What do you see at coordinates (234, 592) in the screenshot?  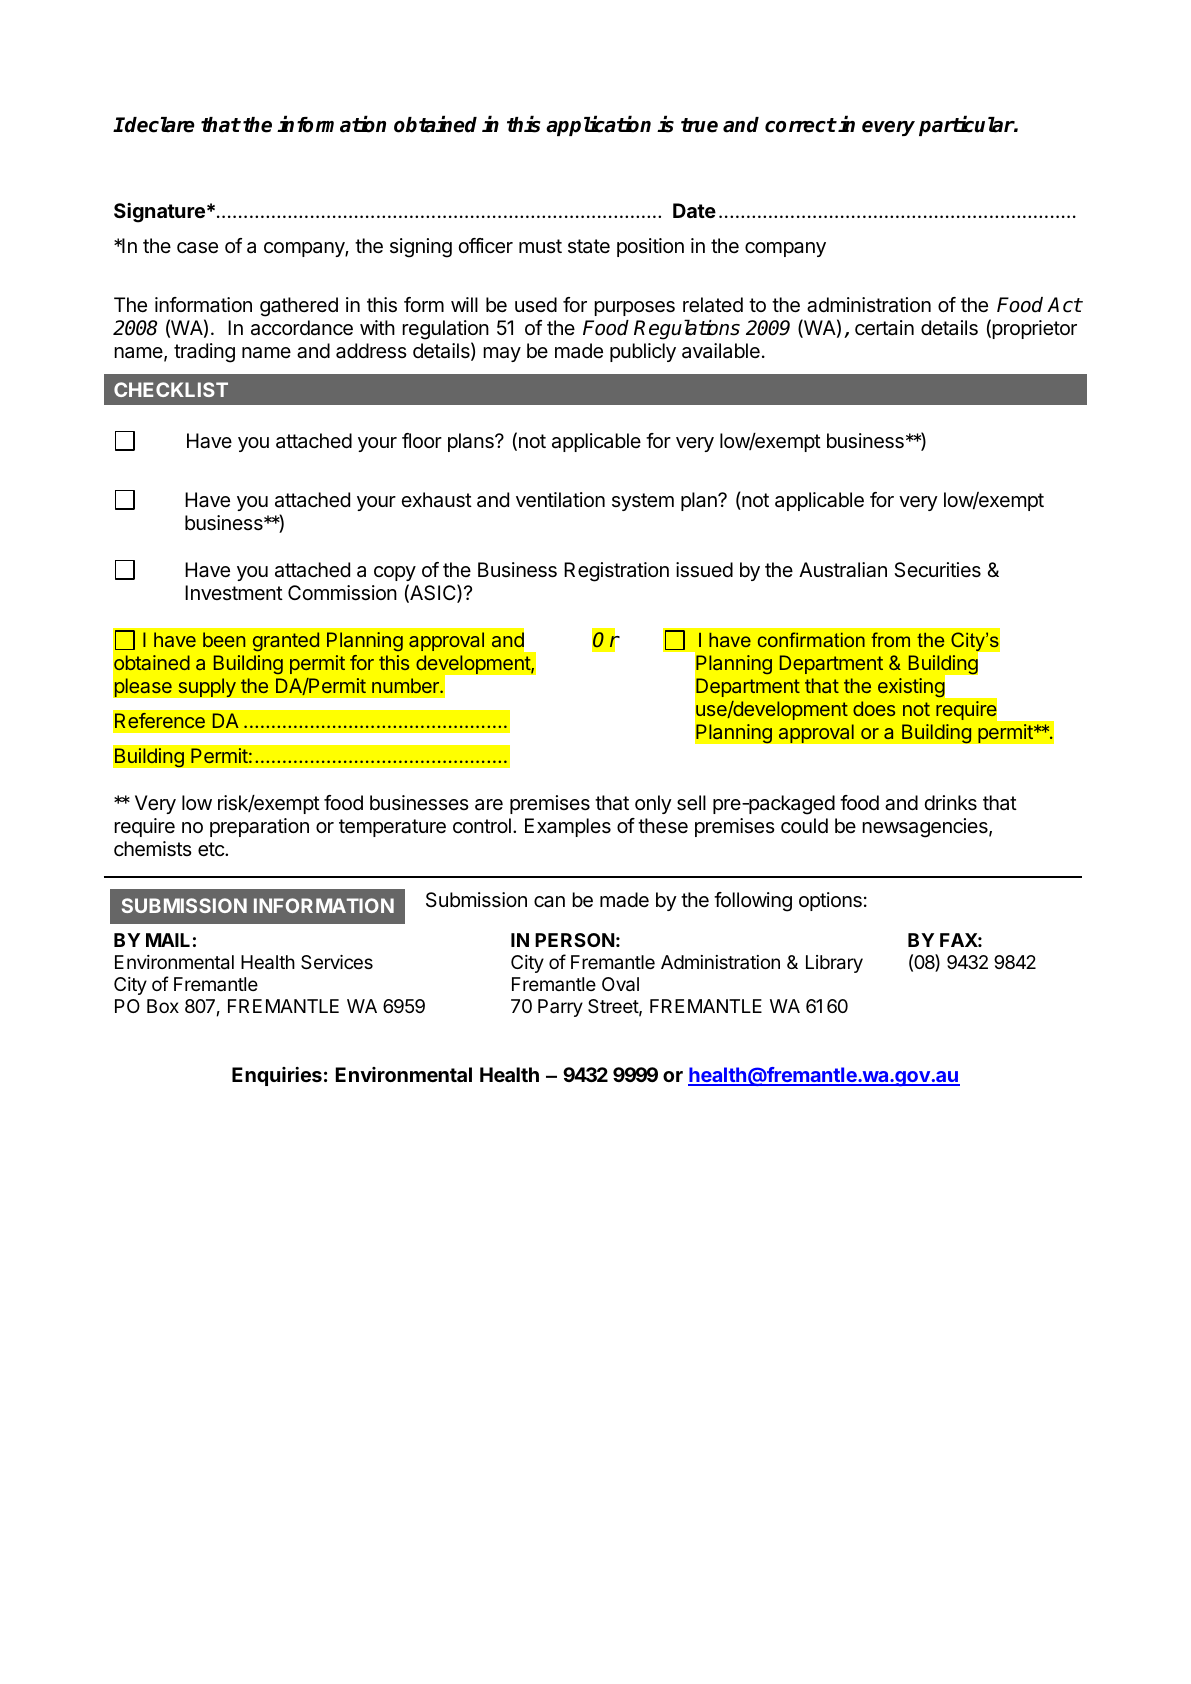 I see `Investment` at bounding box center [234, 592].
